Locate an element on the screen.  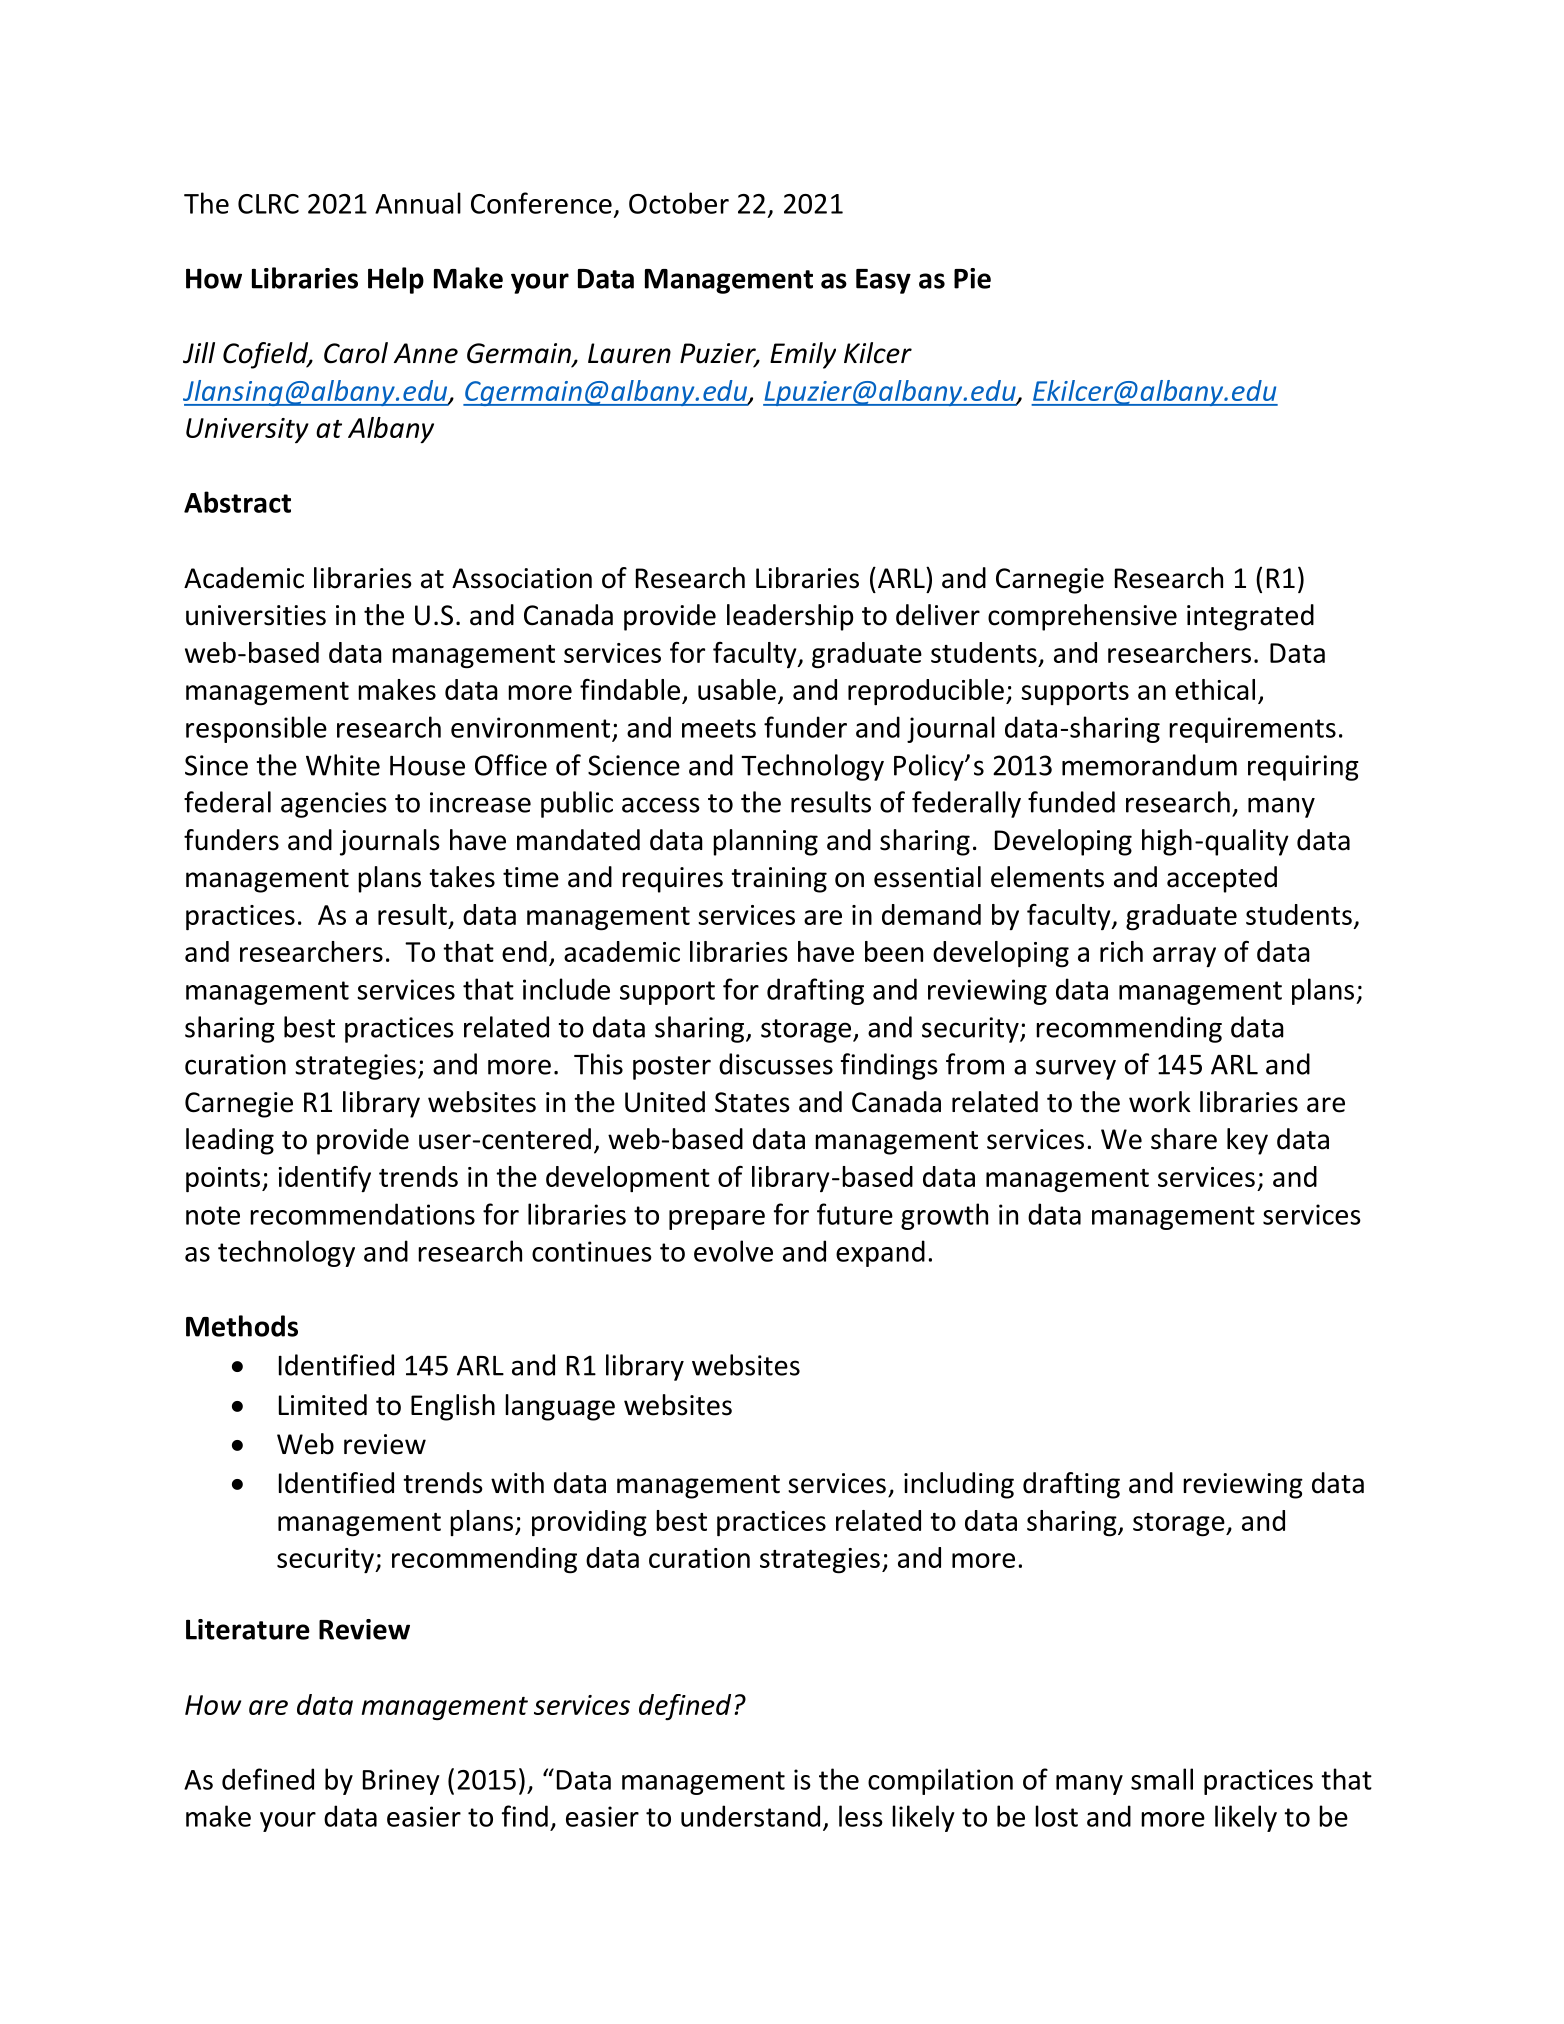
Briney is located at coordinates (401, 1782).
